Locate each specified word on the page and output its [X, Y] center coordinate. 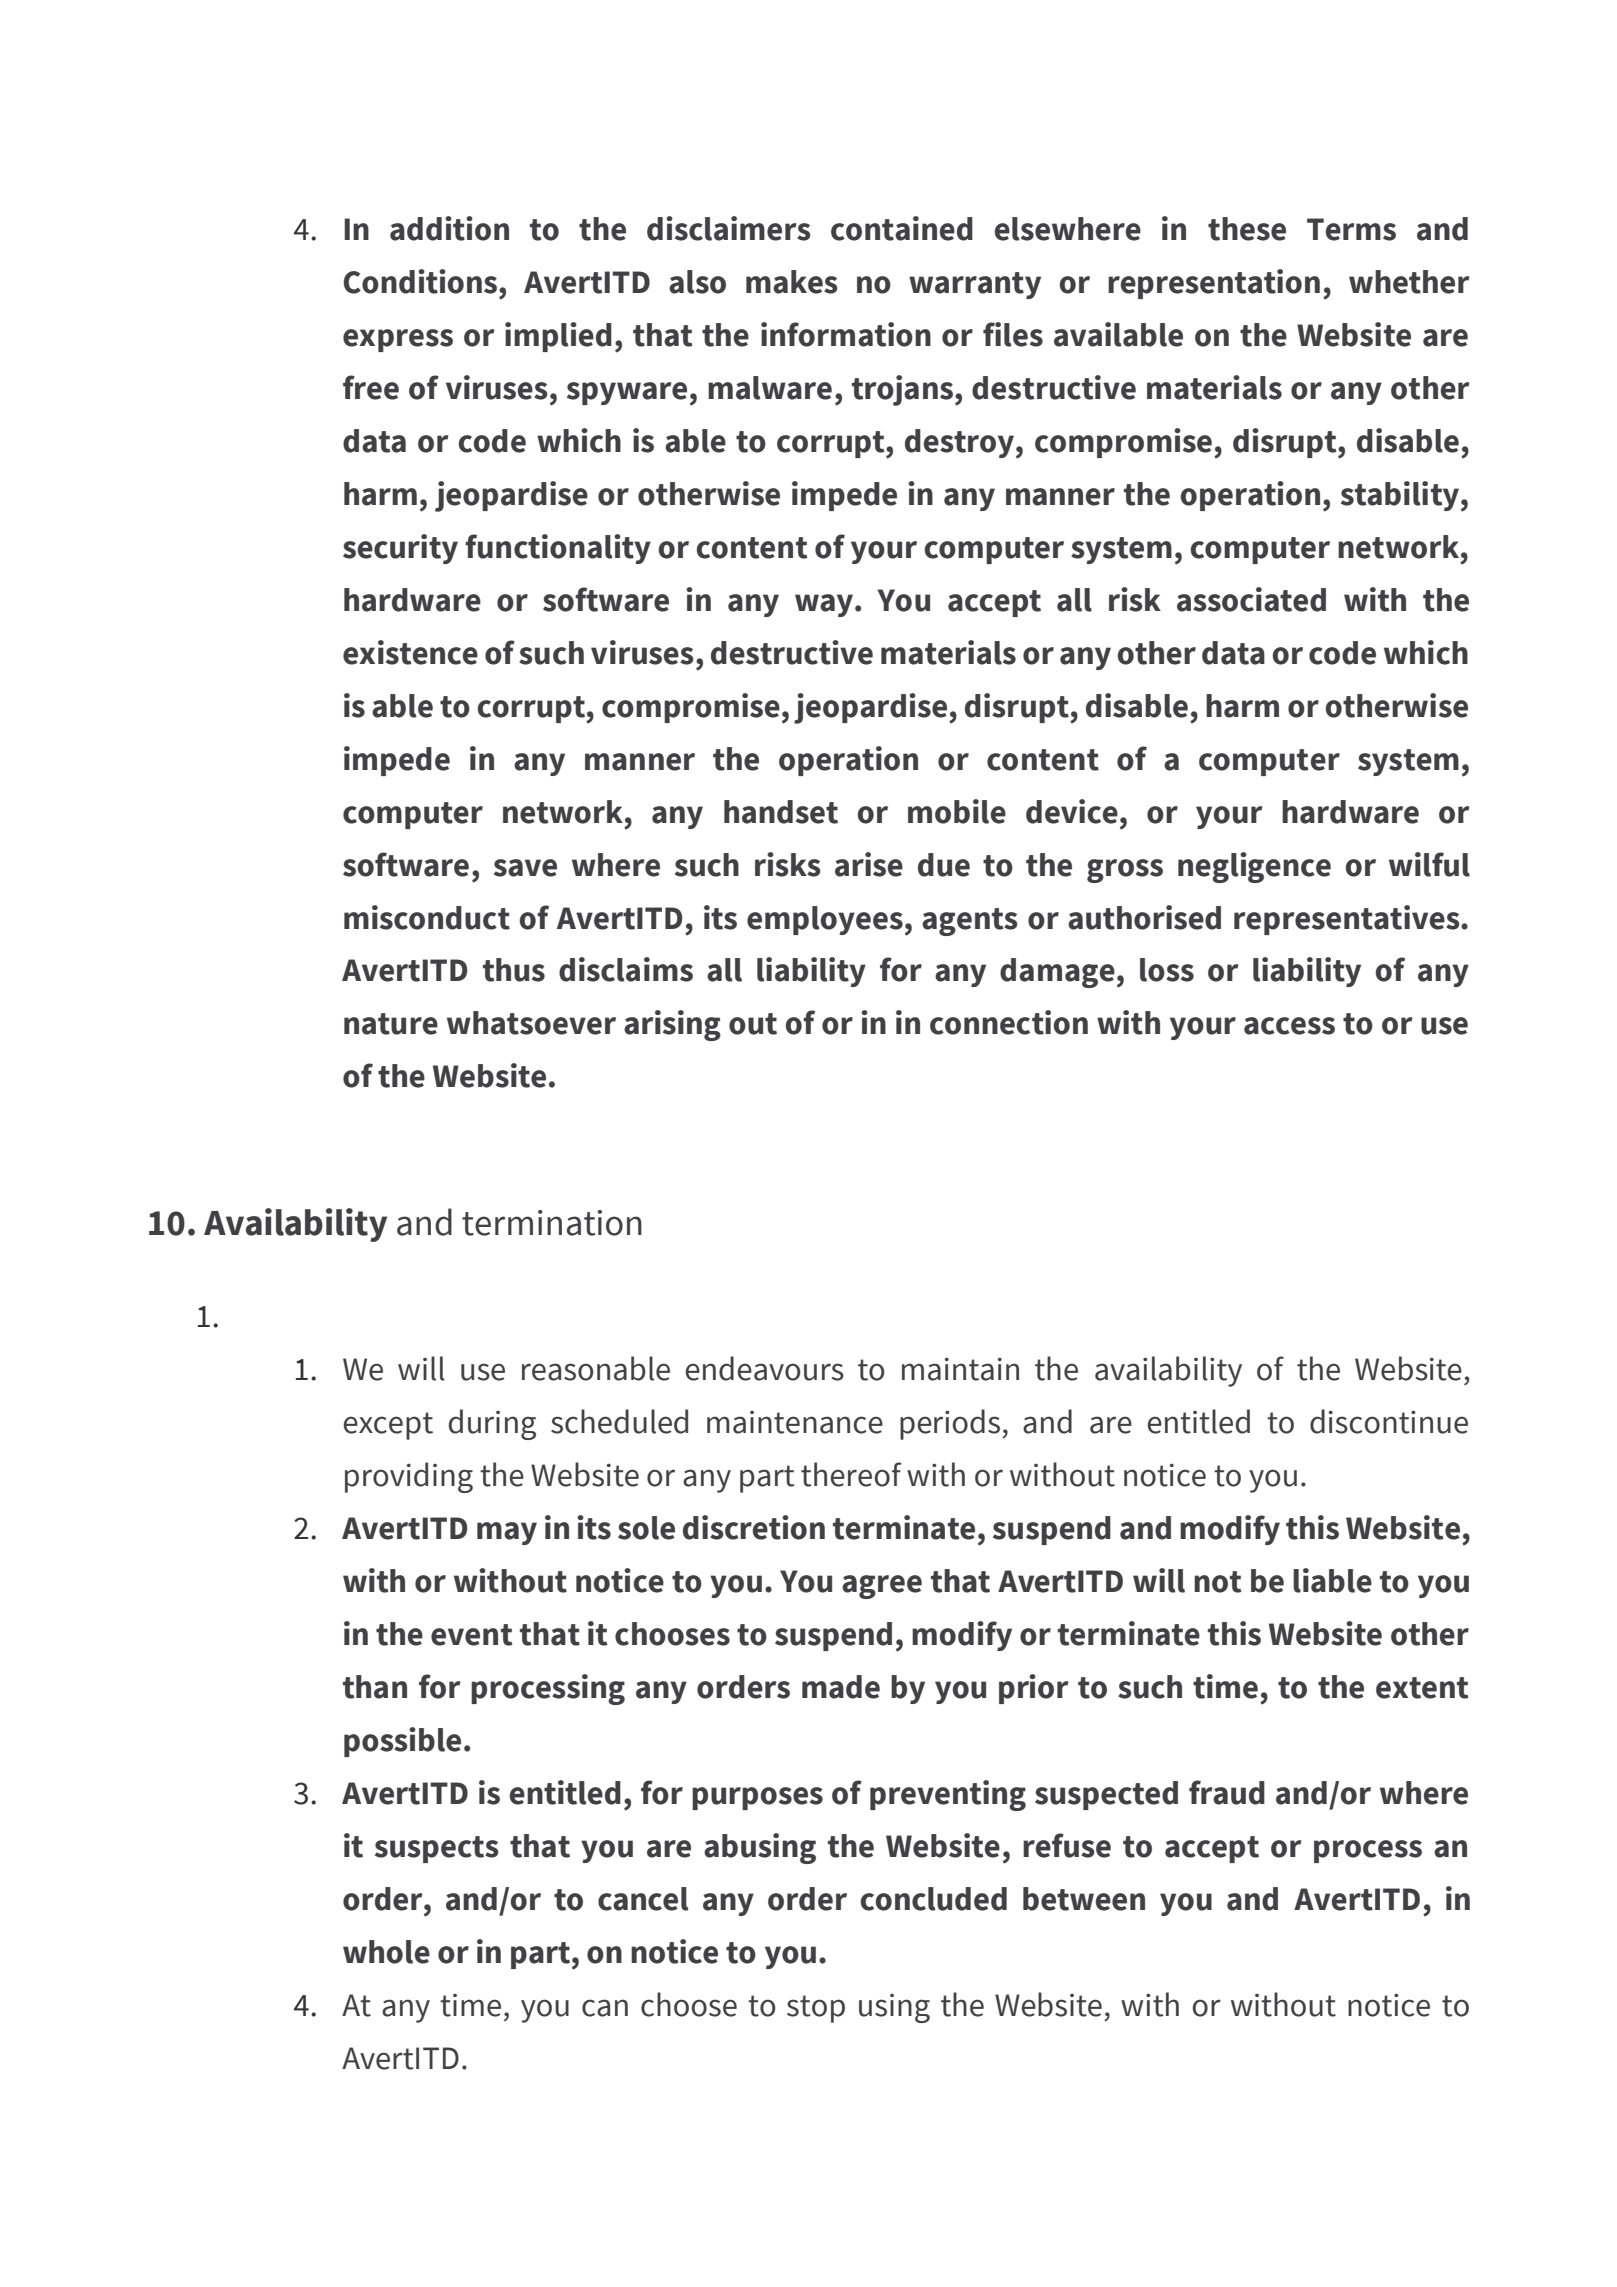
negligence [1254, 867]
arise [869, 864]
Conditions [421, 281]
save [525, 868]
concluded [934, 1899]
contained [902, 228]
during [492, 1424]
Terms [1351, 229]
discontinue [1389, 1421]
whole [386, 1952]
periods [951, 1424]
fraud [1227, 1792]
